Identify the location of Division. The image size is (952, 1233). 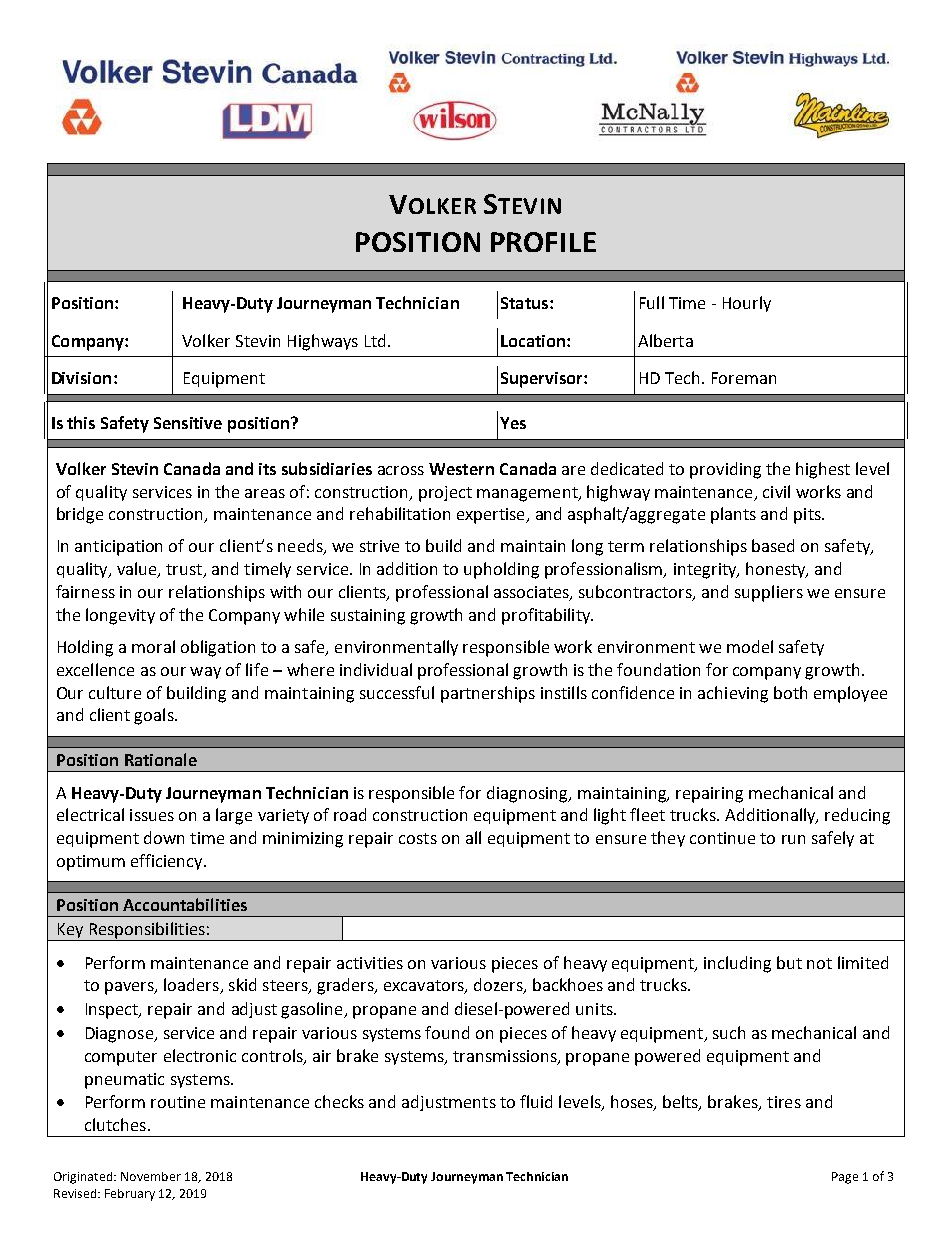
(81, 378).
